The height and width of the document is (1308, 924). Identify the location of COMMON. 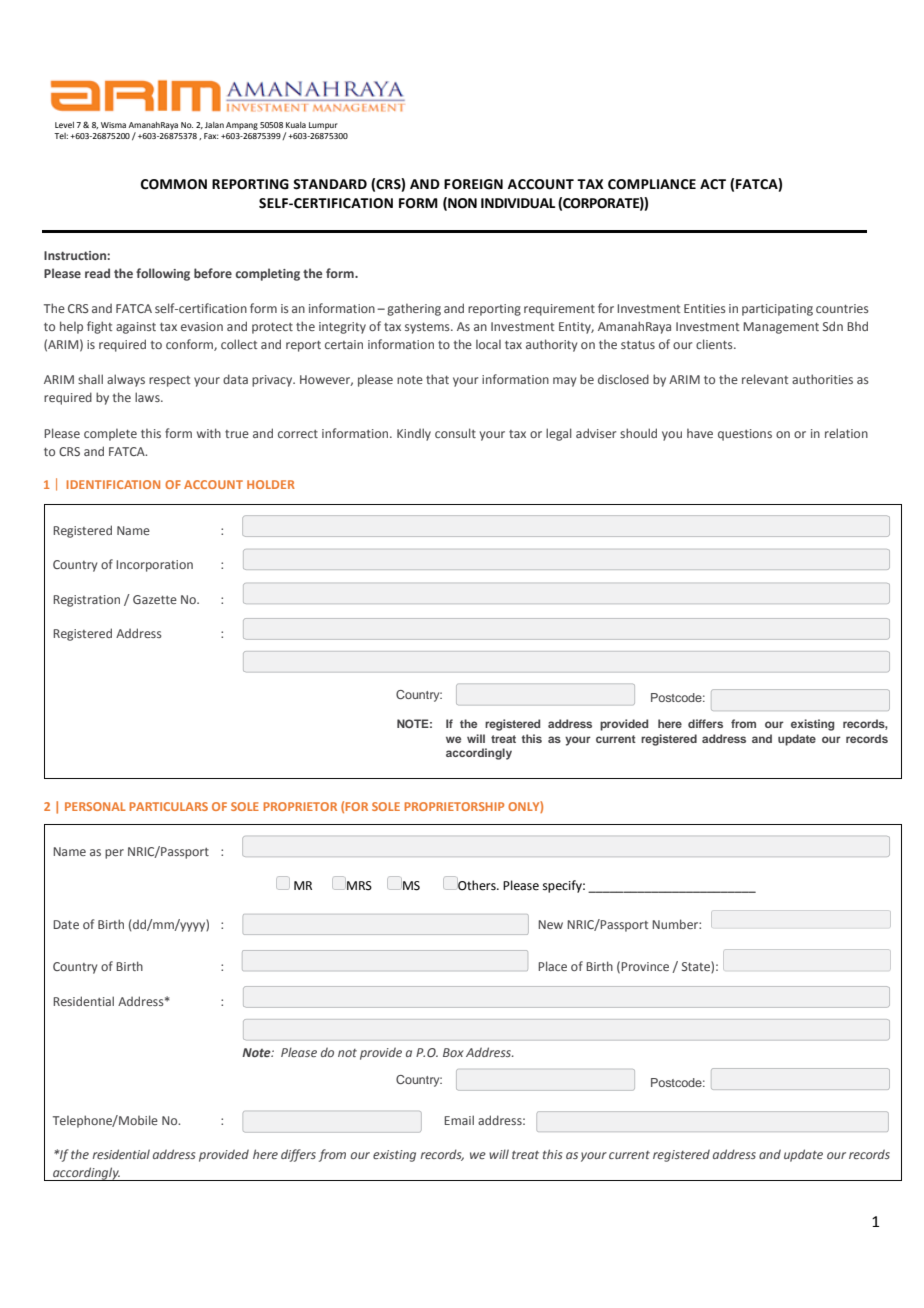
(174, 184).
